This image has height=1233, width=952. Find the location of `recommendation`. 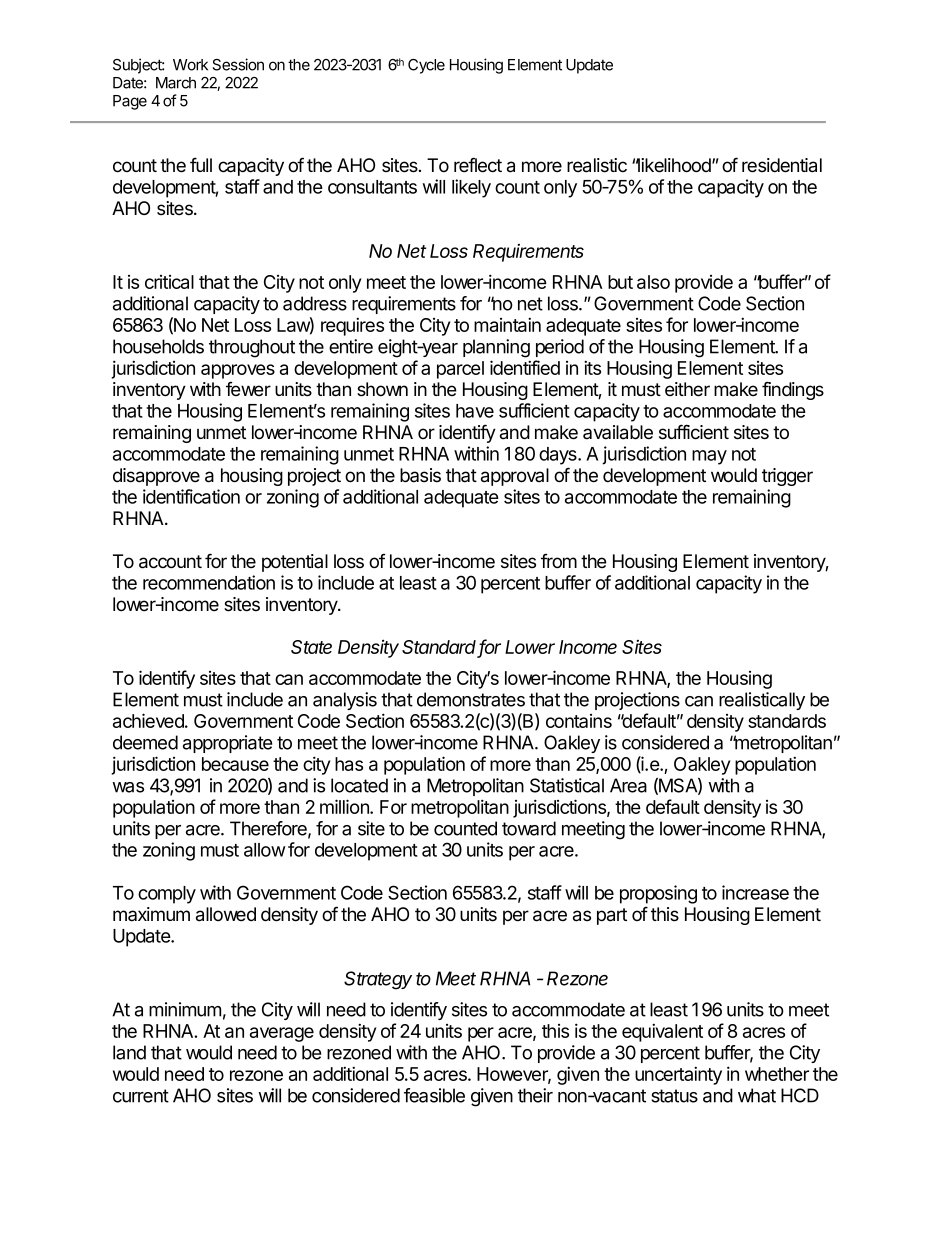

recommendation is located at coordinates (209, 582).
